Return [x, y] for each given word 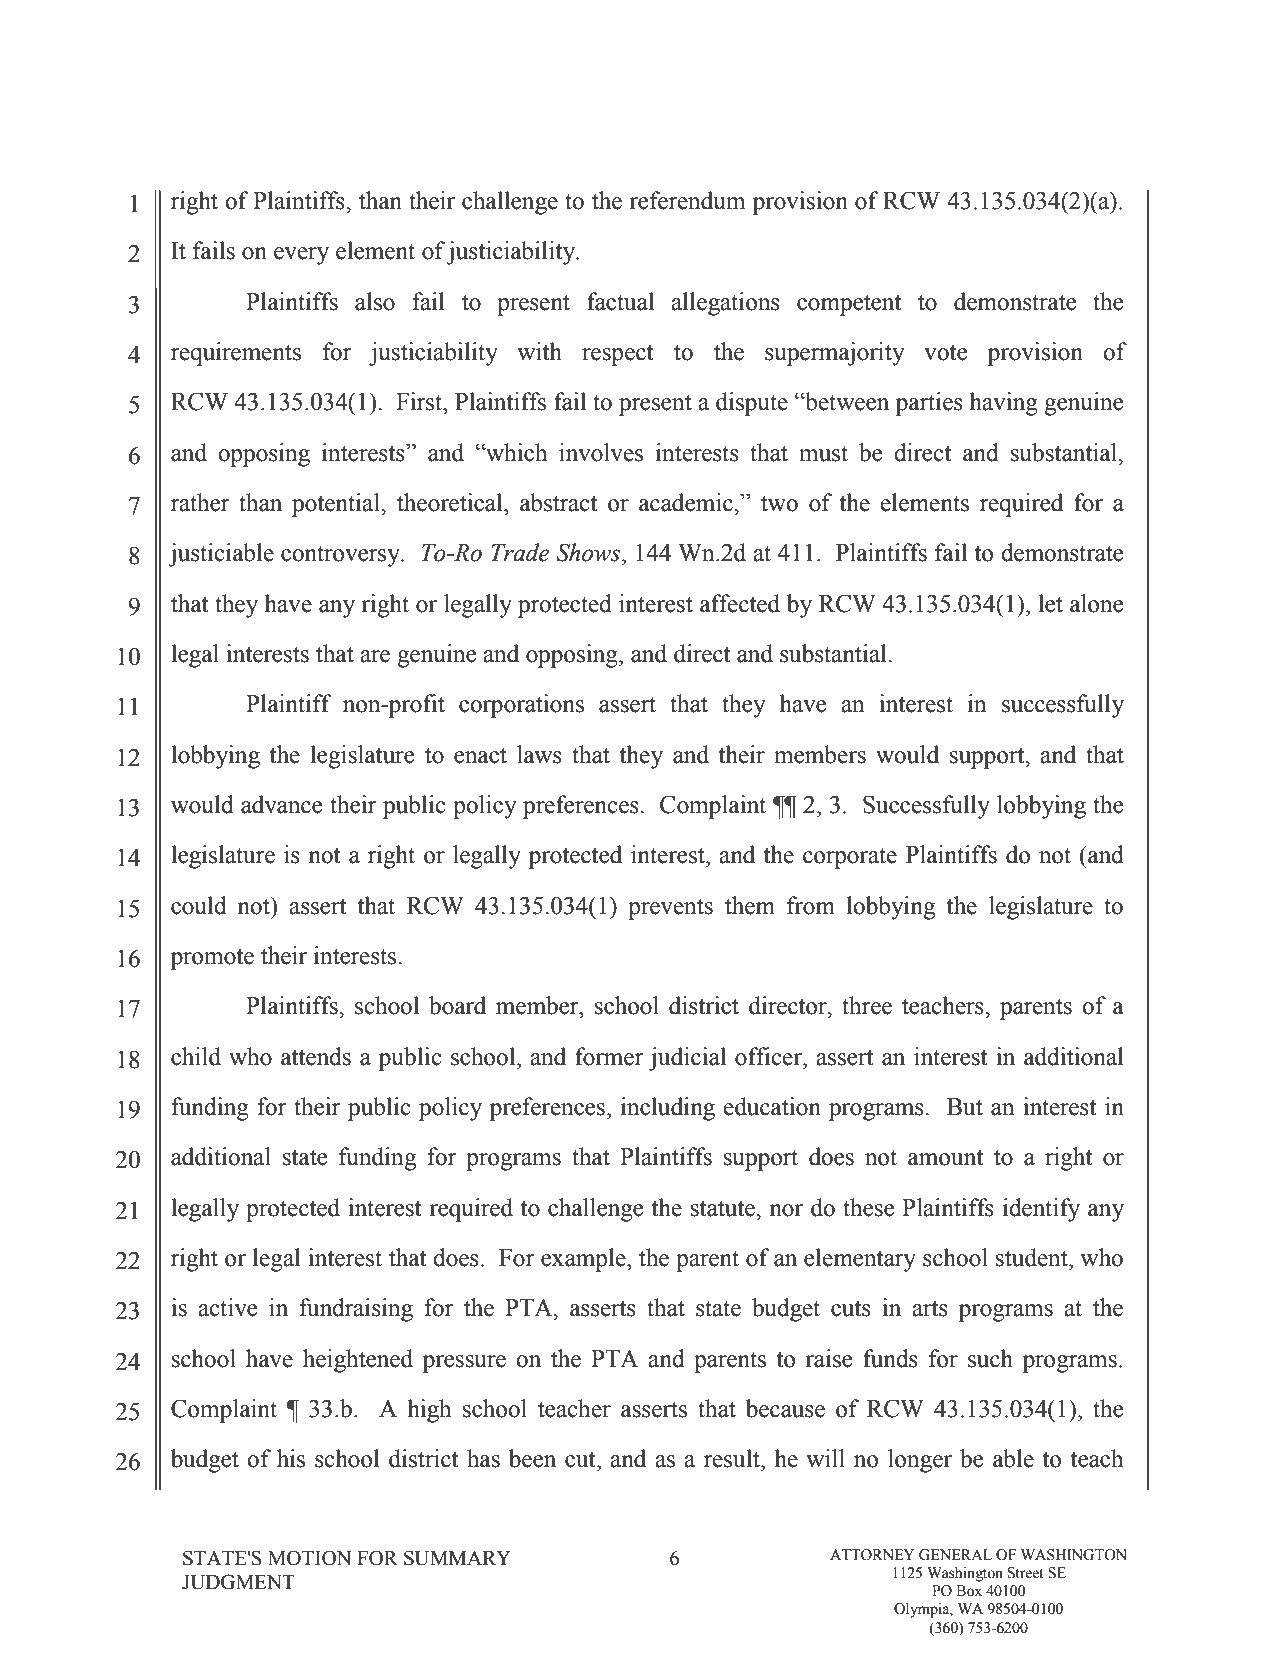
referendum [687, 200]
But [965, 1107]
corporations [521, 706]
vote [946, 353]
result [733, 1458]
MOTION [309, 1558]
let [1050, 603]
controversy [341, 556]
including [668, 1109]
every [301, 256]
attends [316, 1056]
